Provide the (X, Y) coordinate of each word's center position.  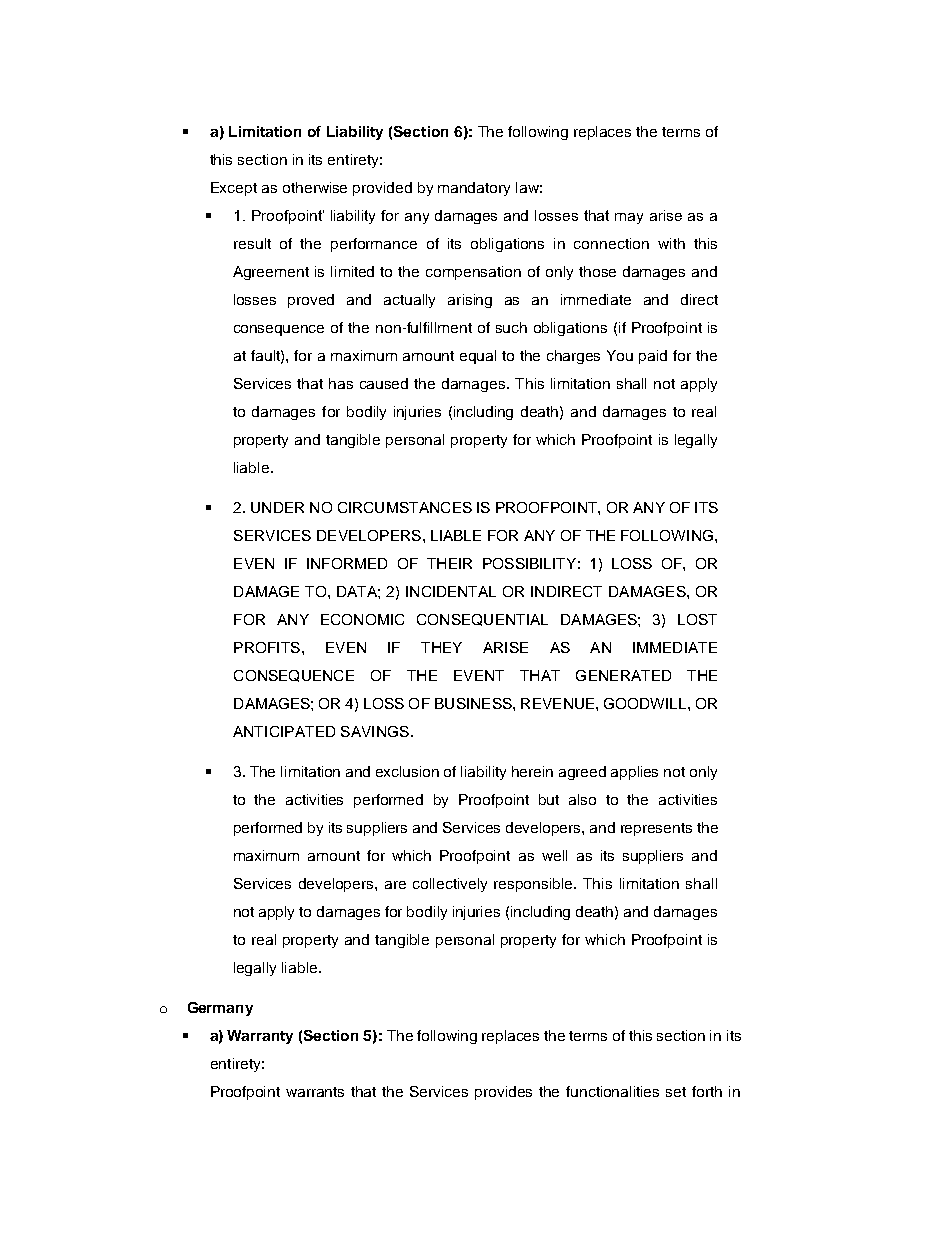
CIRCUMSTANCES (405, 507)
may (629, 218)
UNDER (277, 507)
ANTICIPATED (284, 731)
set (676, 1092)
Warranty (260, 1037)
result (252, 243)
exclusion (407, 771)
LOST (697, 619)
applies (634, 773)
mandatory (474, 189)
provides (503, 1093)
